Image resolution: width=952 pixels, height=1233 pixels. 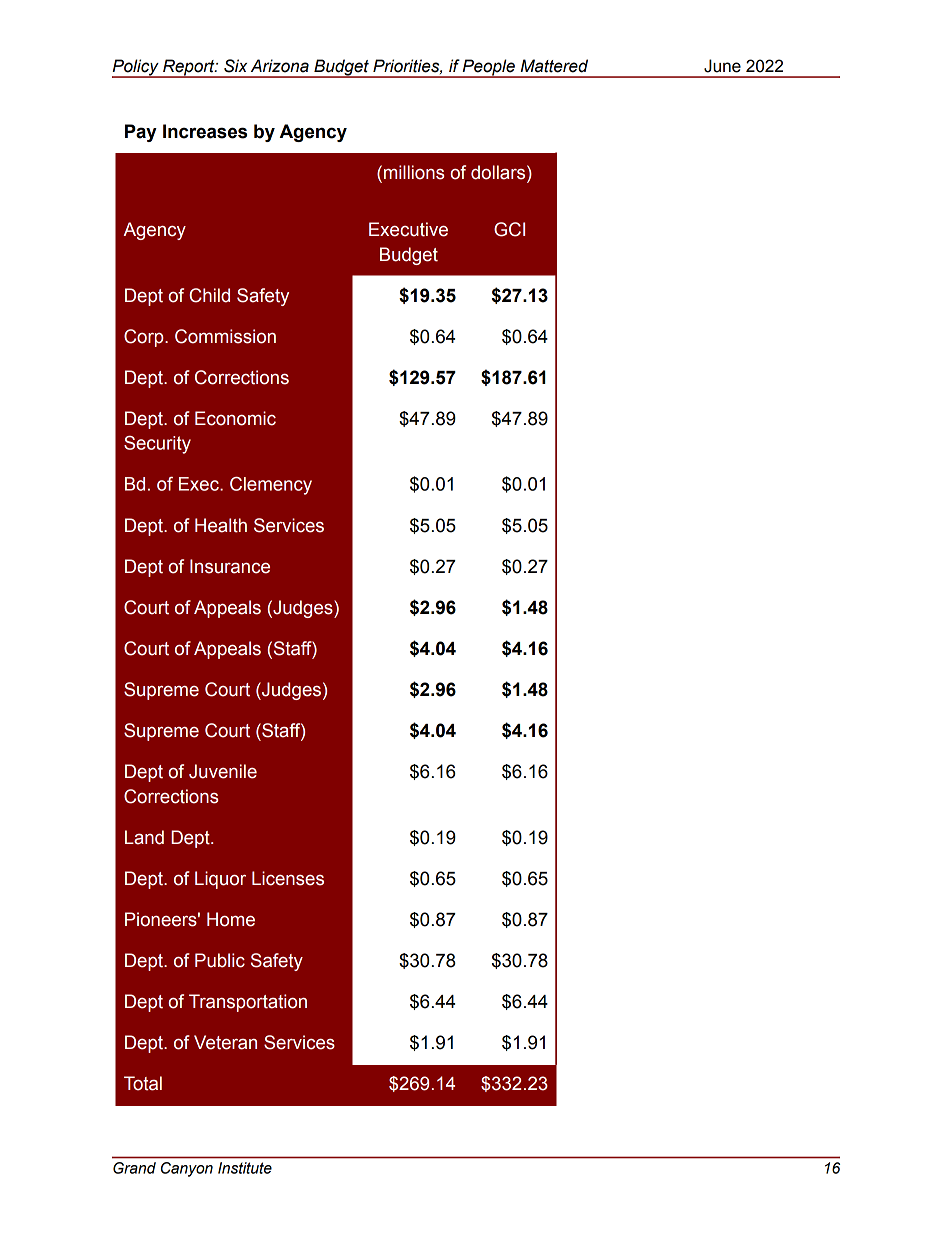 What do you see at coordinates (230, 566) in the screenshot?
I see `Insurance` at bounding box center [230, 566].
